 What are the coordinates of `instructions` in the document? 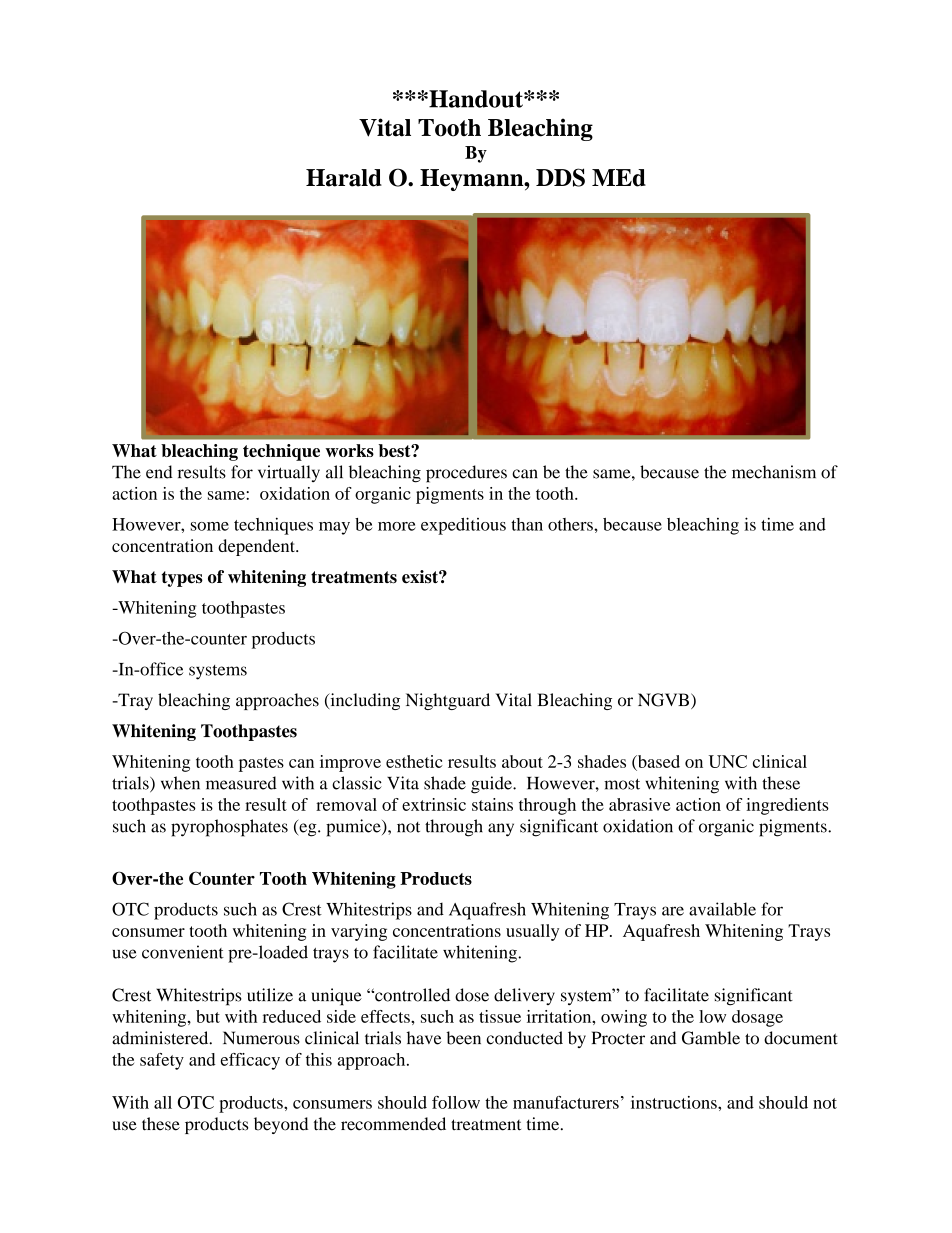 It's located at (675, 1102).
